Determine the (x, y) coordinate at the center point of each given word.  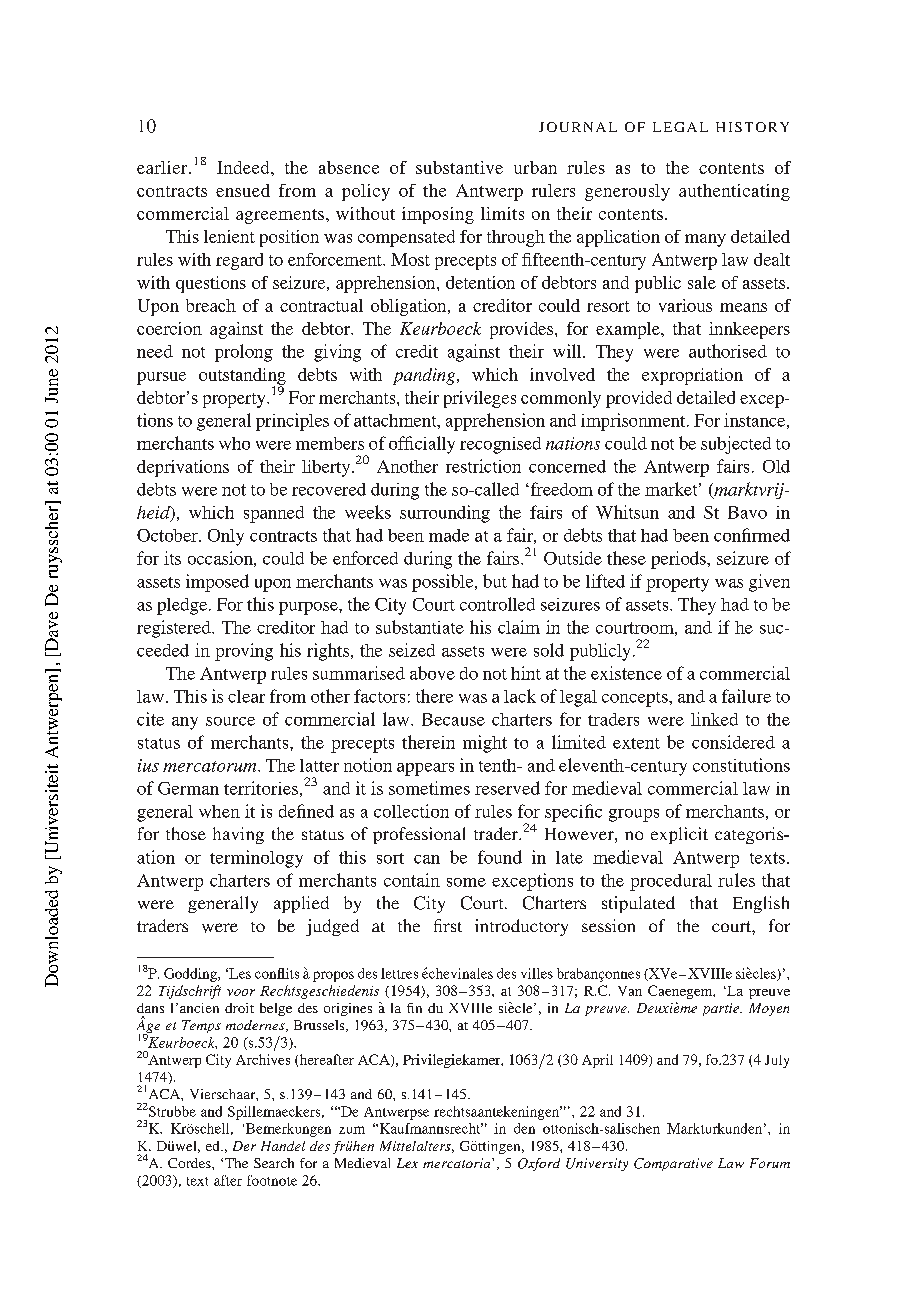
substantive (459, 167)
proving (244, 652)
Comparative (673, 1164)
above (432, 673)
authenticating (734, 192)
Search (274, 1163)
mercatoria (458, 1163)
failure (746, 696)
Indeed (244, 167)
